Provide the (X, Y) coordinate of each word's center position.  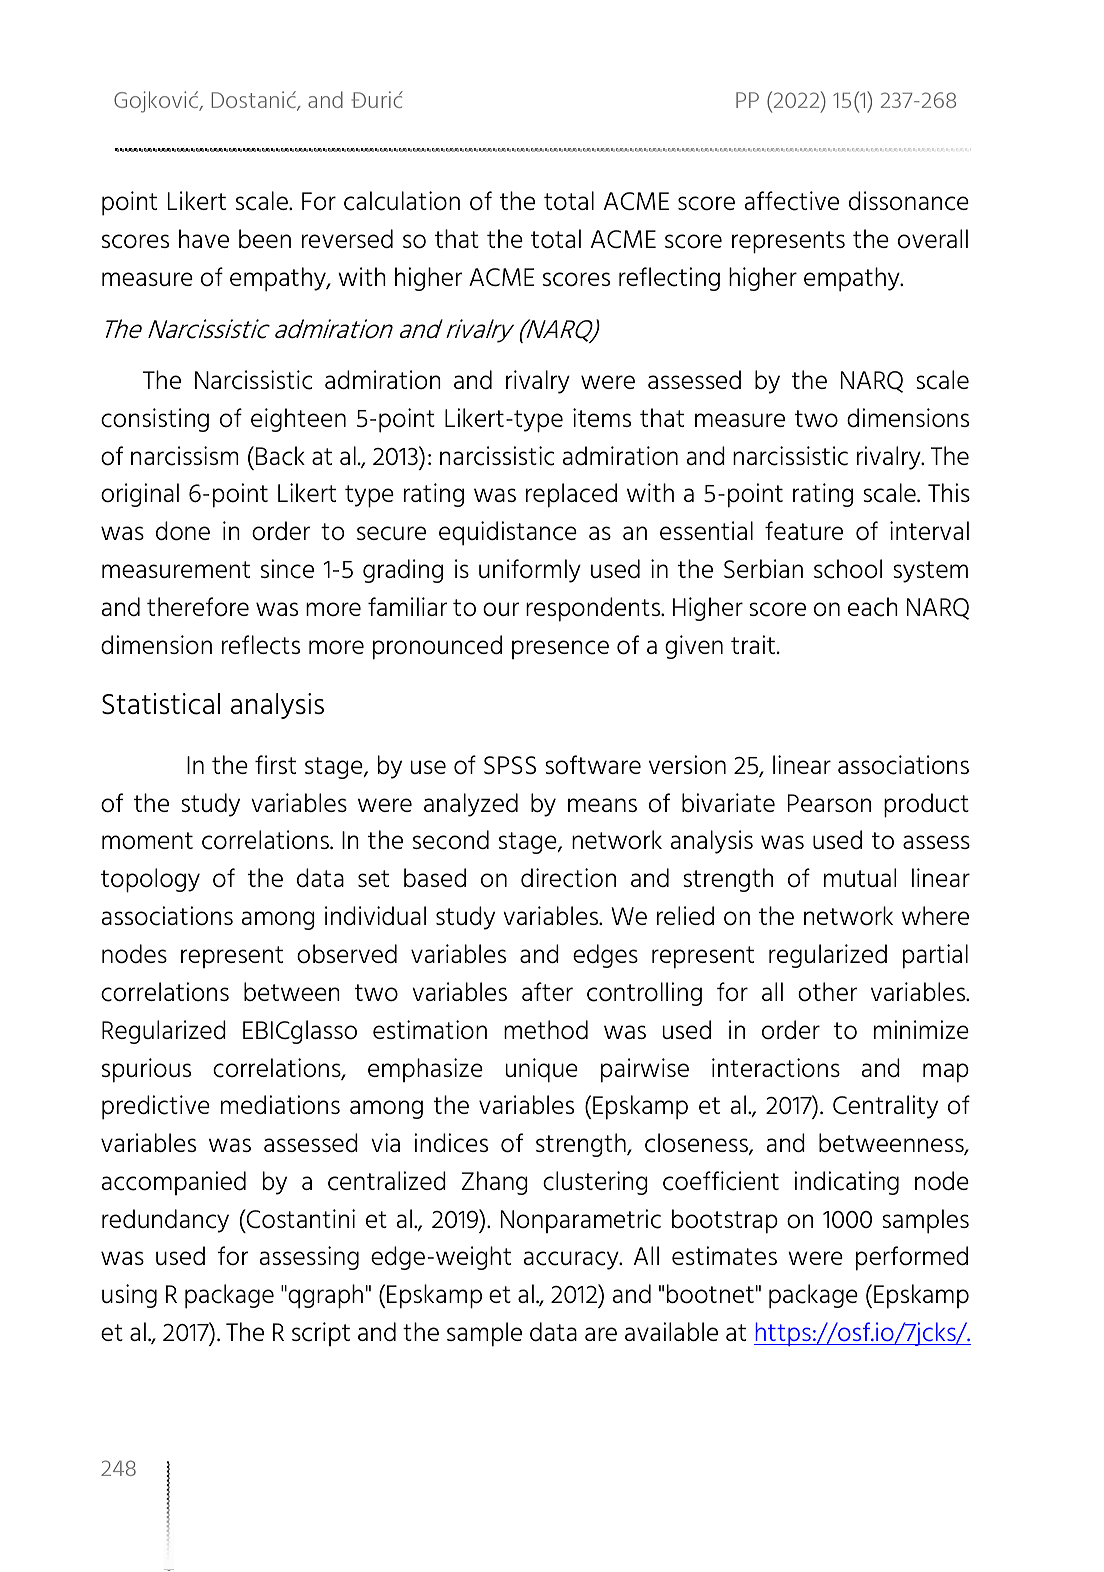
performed (912, 1258)
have (204, 238)
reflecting (669, 279)
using (129, 1296)
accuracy (572, 1260)
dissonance (909, 201)
